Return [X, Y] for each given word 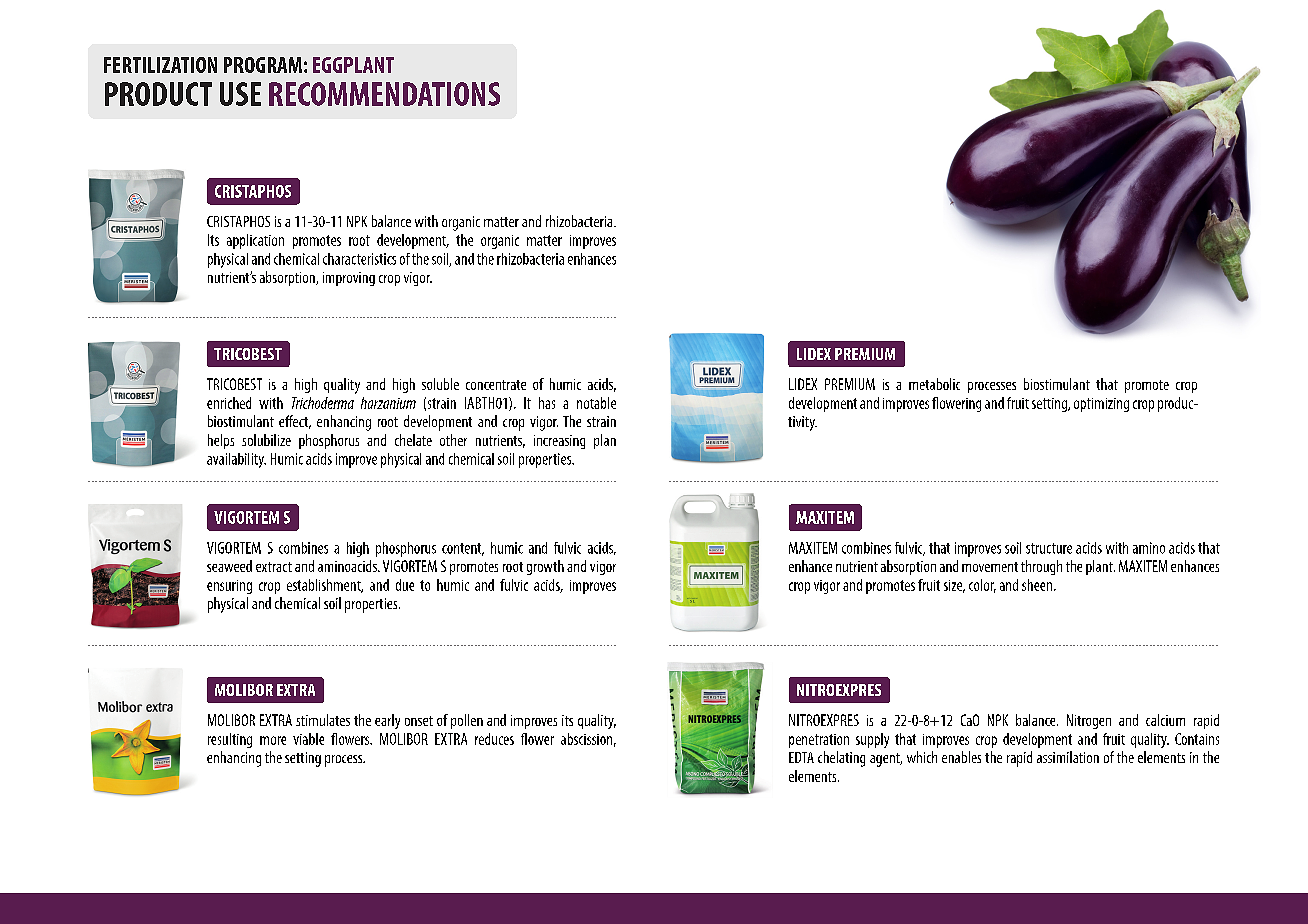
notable [596, 403]
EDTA [801, 757]
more [273, 740]
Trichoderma [323, 403]
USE [240, 94]
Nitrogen [1089, 721]
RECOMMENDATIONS [384, 94]
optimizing [1101, 405]
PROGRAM [263, 65]
